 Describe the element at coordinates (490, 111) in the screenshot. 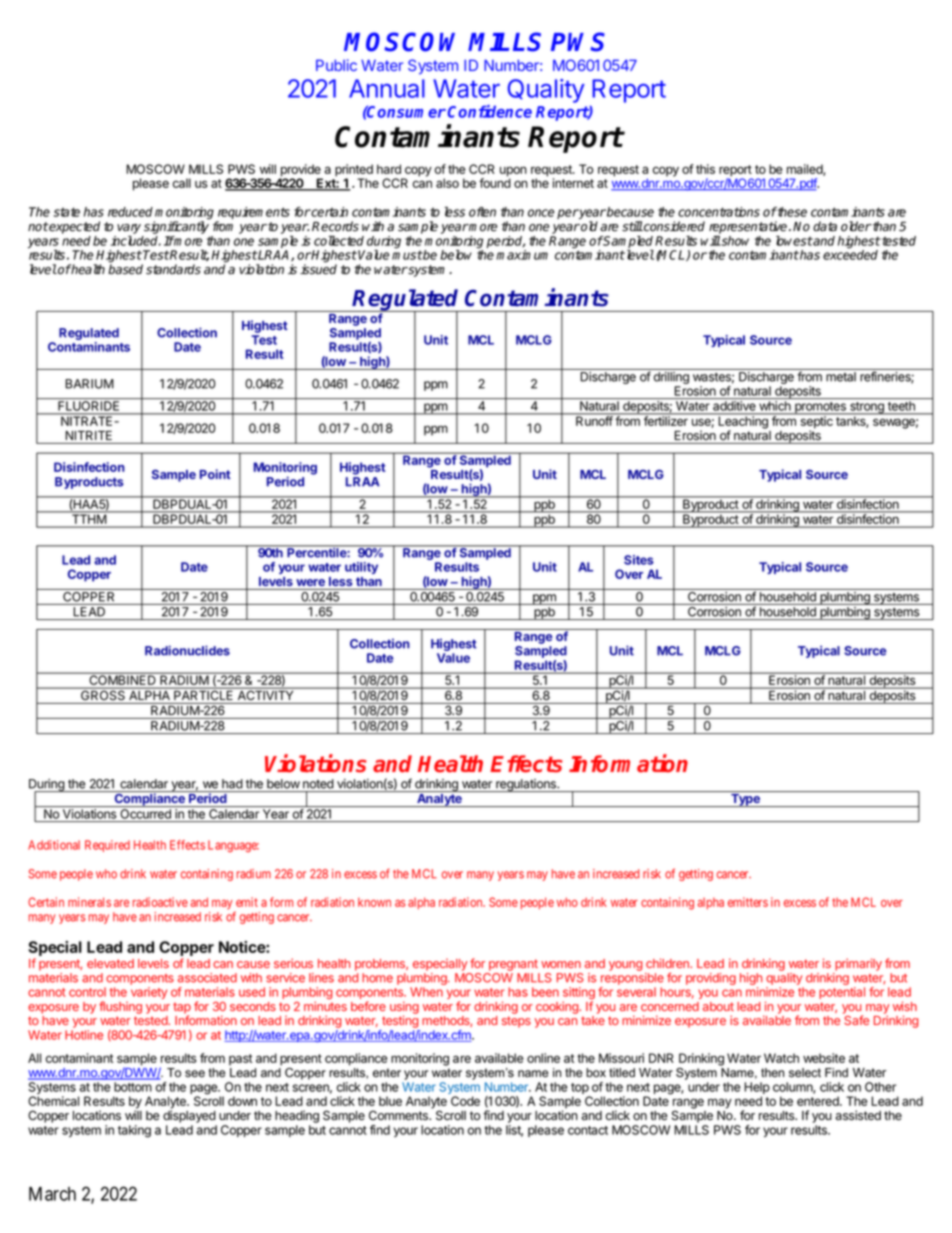

I see `Confidence` at that location.
